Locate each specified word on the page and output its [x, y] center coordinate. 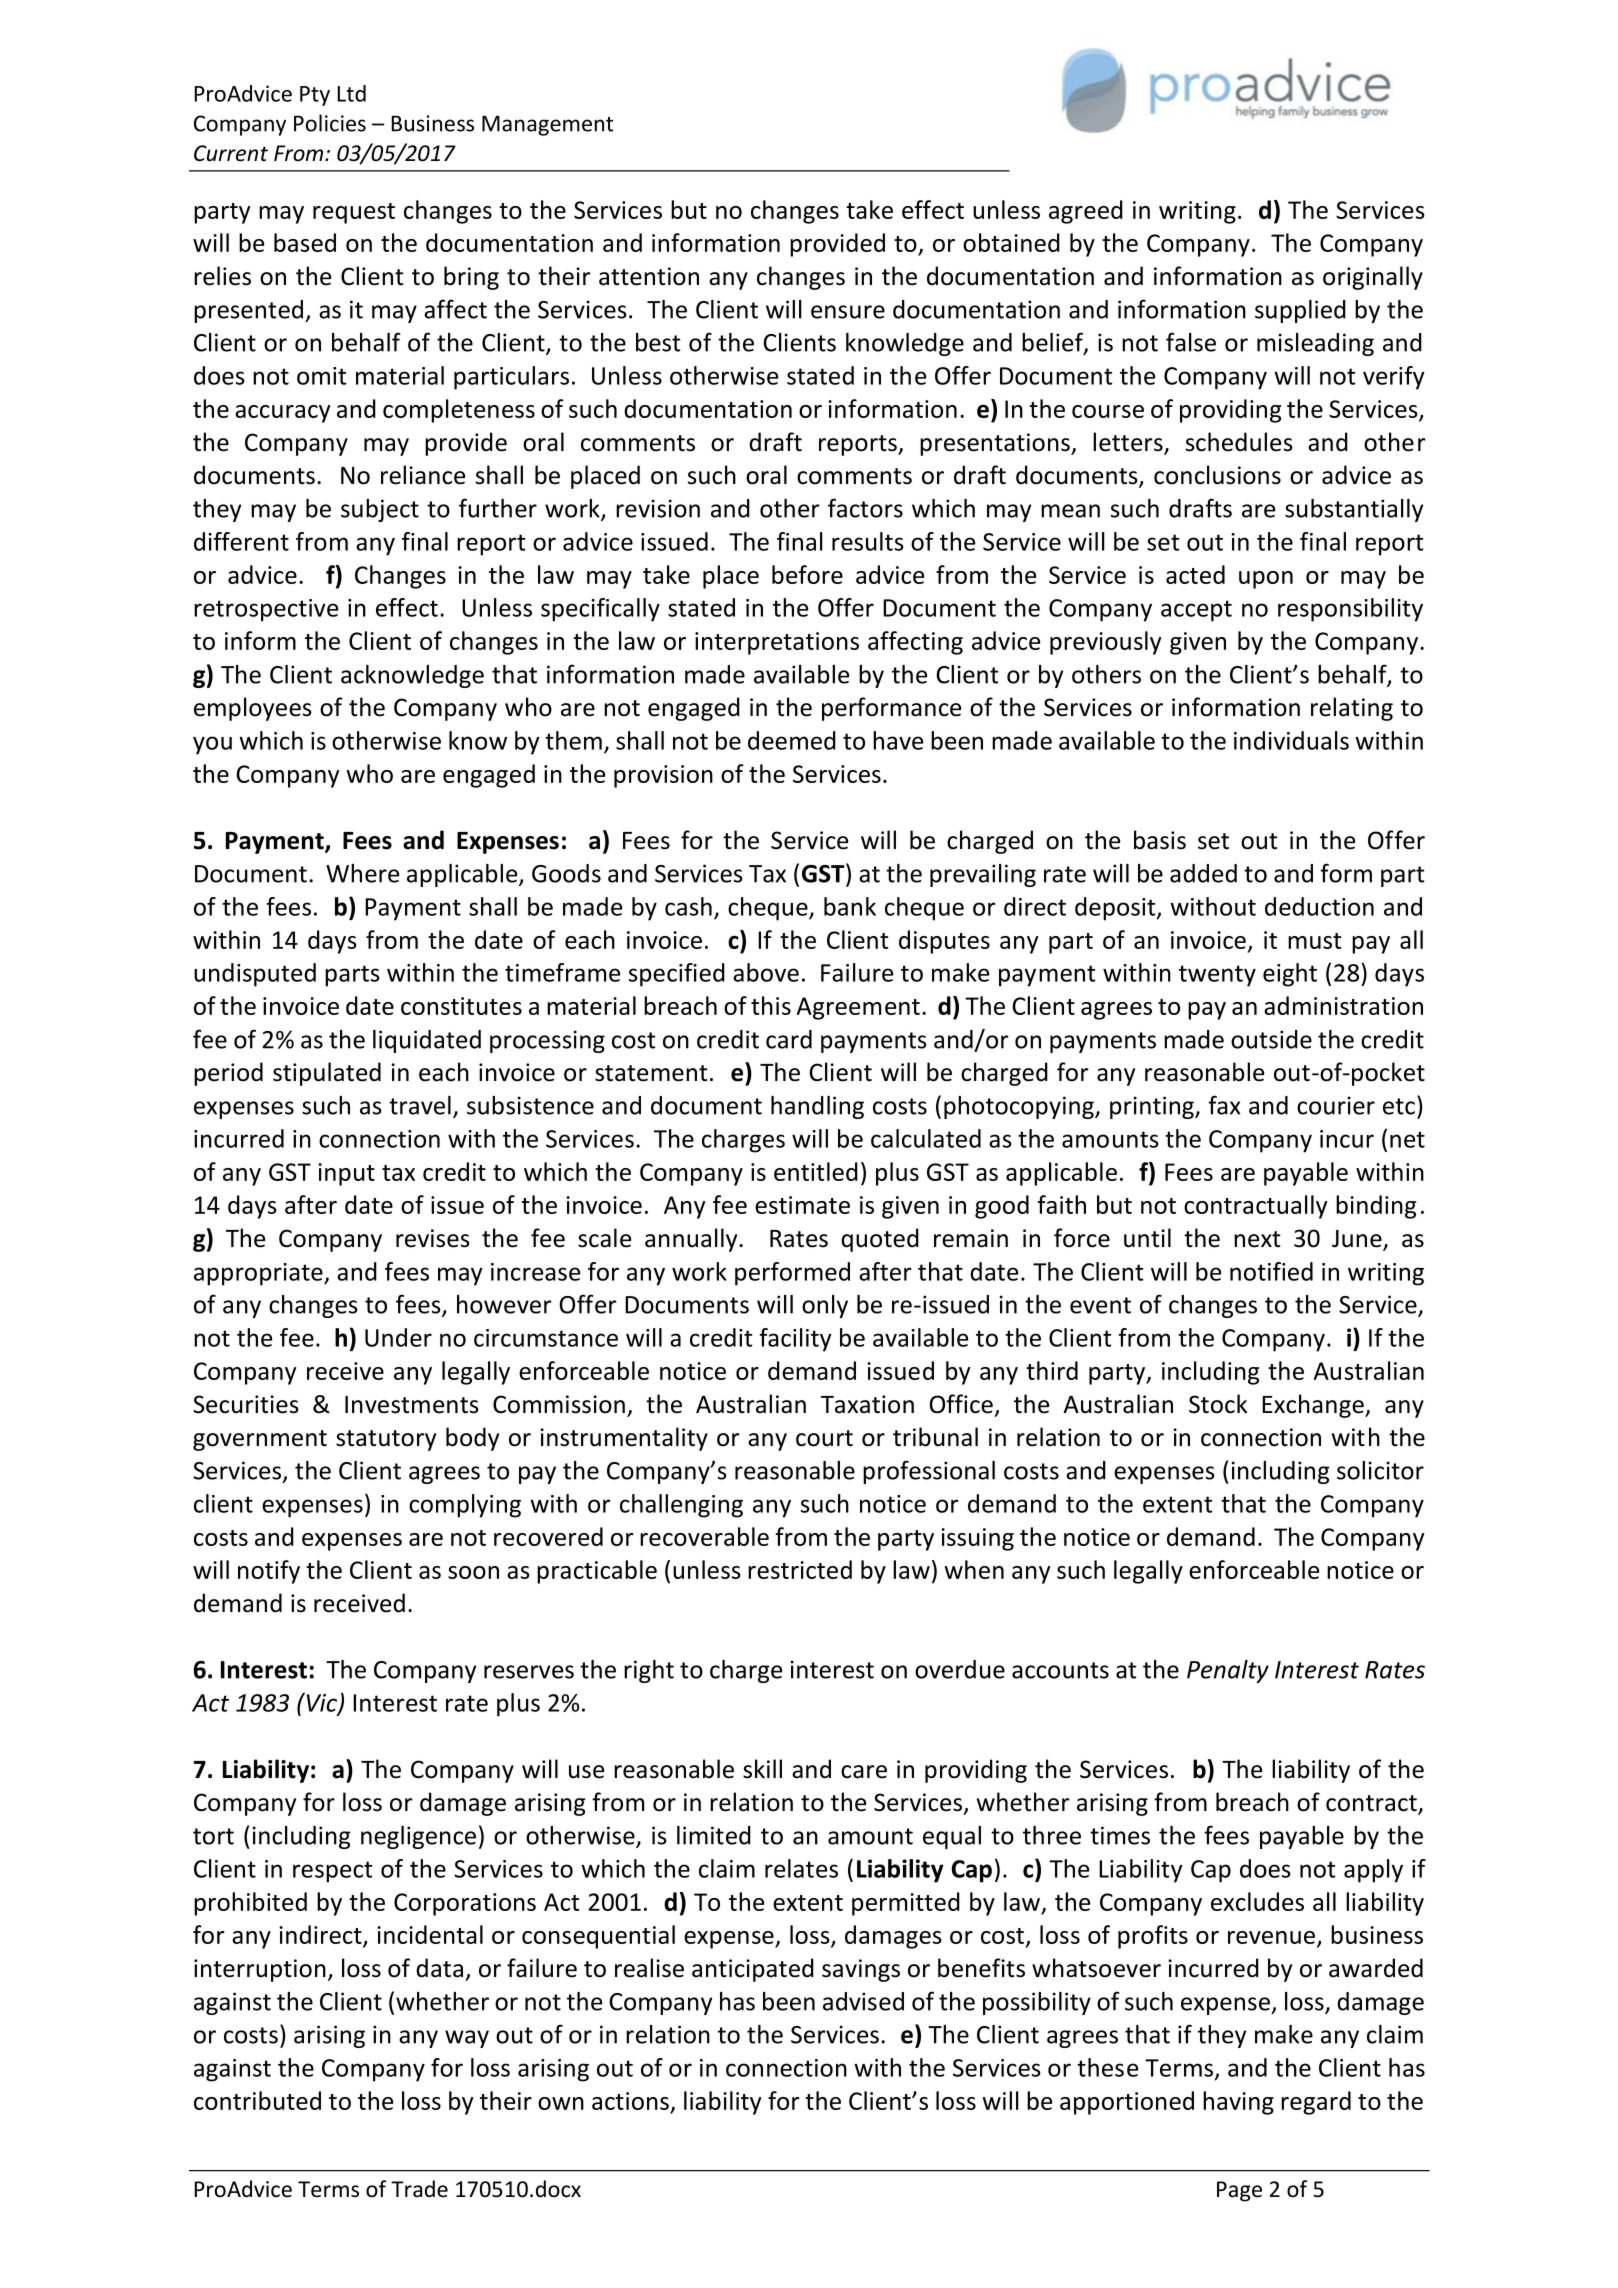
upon [1266, 580]
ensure [848, 312]
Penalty [1228, 1671]
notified [1271, 1271]
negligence [418, 1837]
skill [762, 1769]
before [807, 574]
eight [1290, 975]
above [766, 972]
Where [362, 873]
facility [795, 1340]
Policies [330, 123]
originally [1373, 278]
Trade [419, 2189]
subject [380, 510]
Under [398, 1337]
